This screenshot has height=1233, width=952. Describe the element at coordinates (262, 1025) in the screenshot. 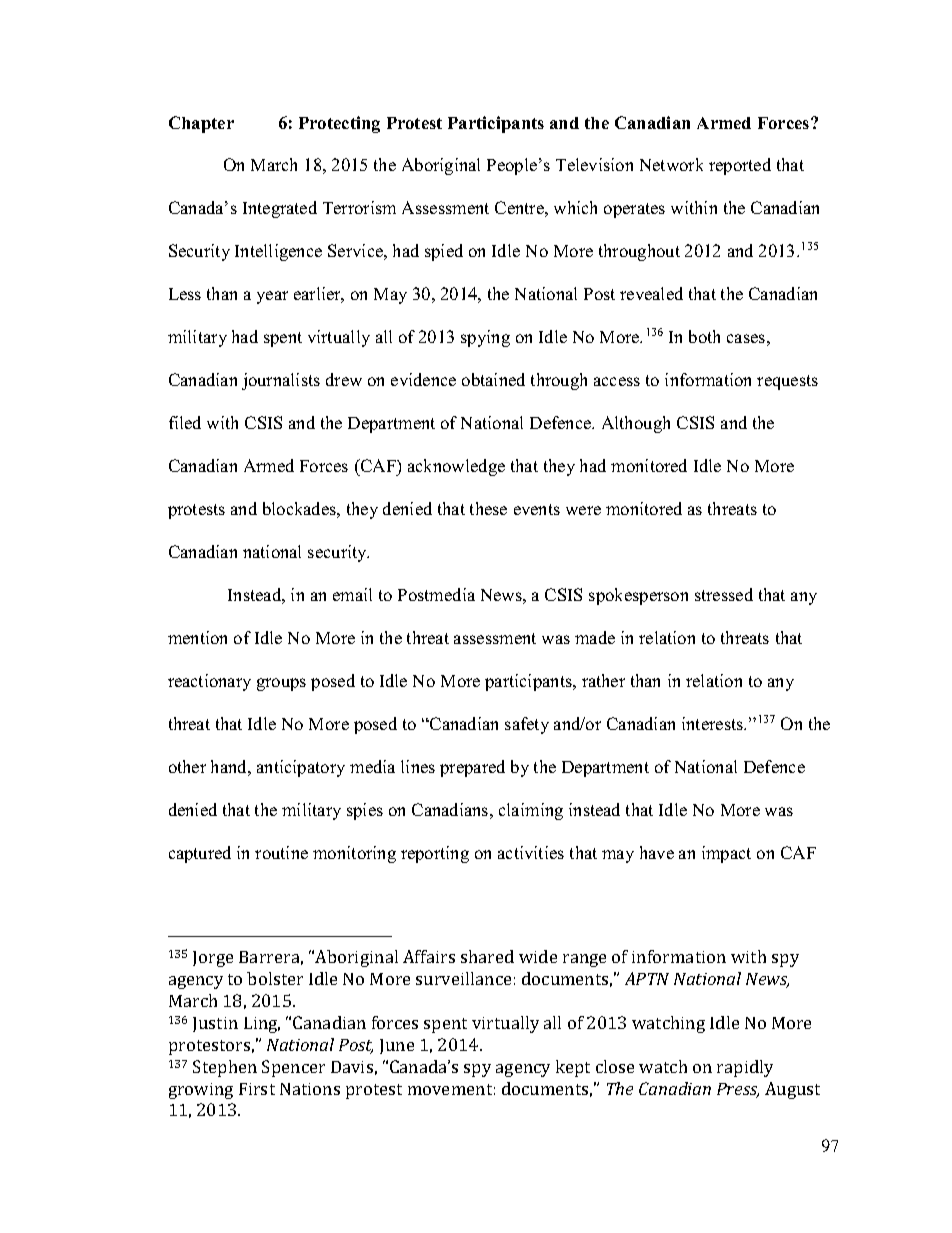

I see `Ling` at that location.
